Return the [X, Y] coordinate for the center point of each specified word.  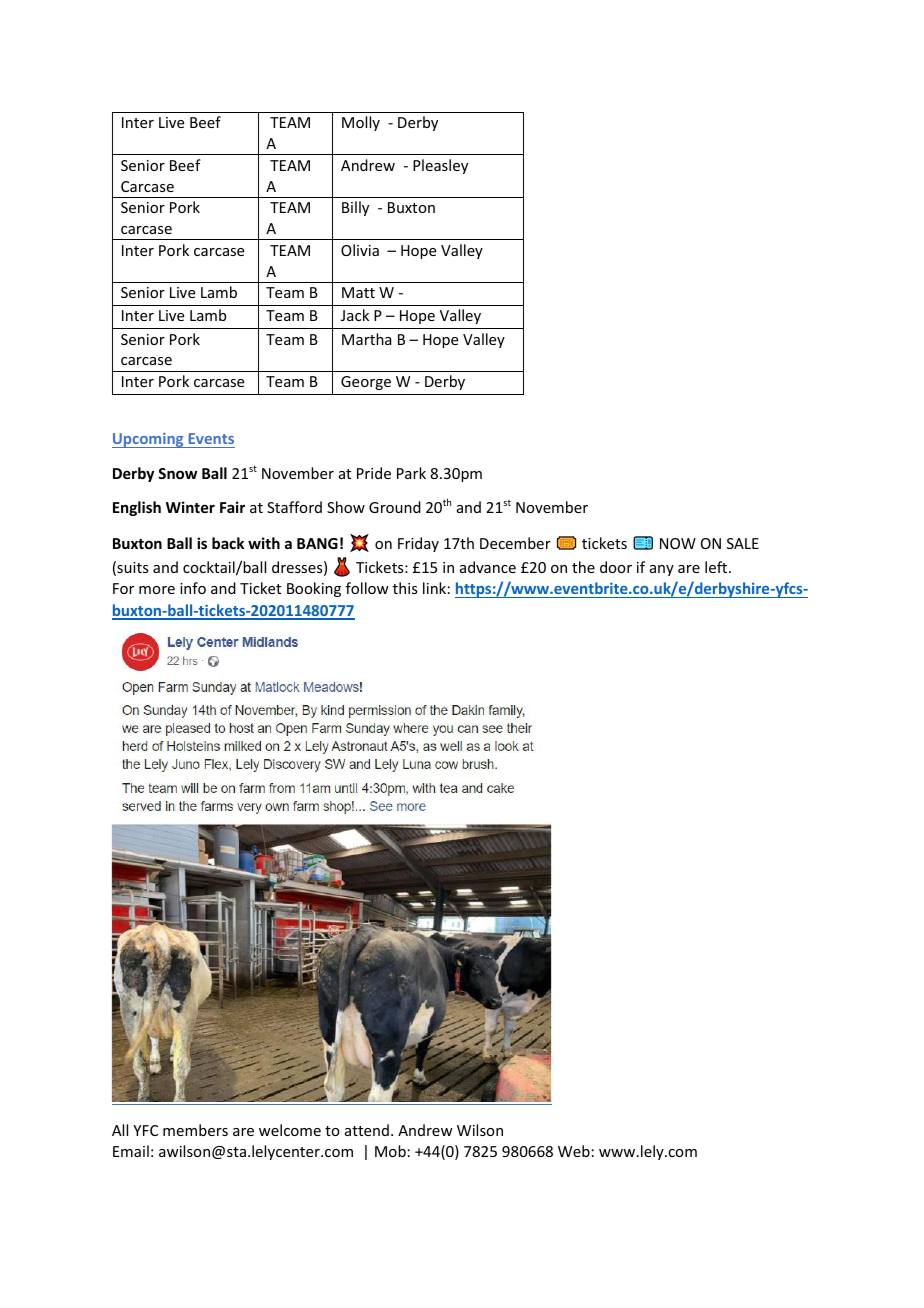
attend [367, 1130]
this [405, 588]
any [662, 570]
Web [574, 1151]
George [366, 383]
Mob [390, 1151]
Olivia [360, 250]
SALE [743, 543]
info [193, 588]
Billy [355, 208]
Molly [361, 123]
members [195, 1130]
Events [210, 440]
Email [131, 1151]
